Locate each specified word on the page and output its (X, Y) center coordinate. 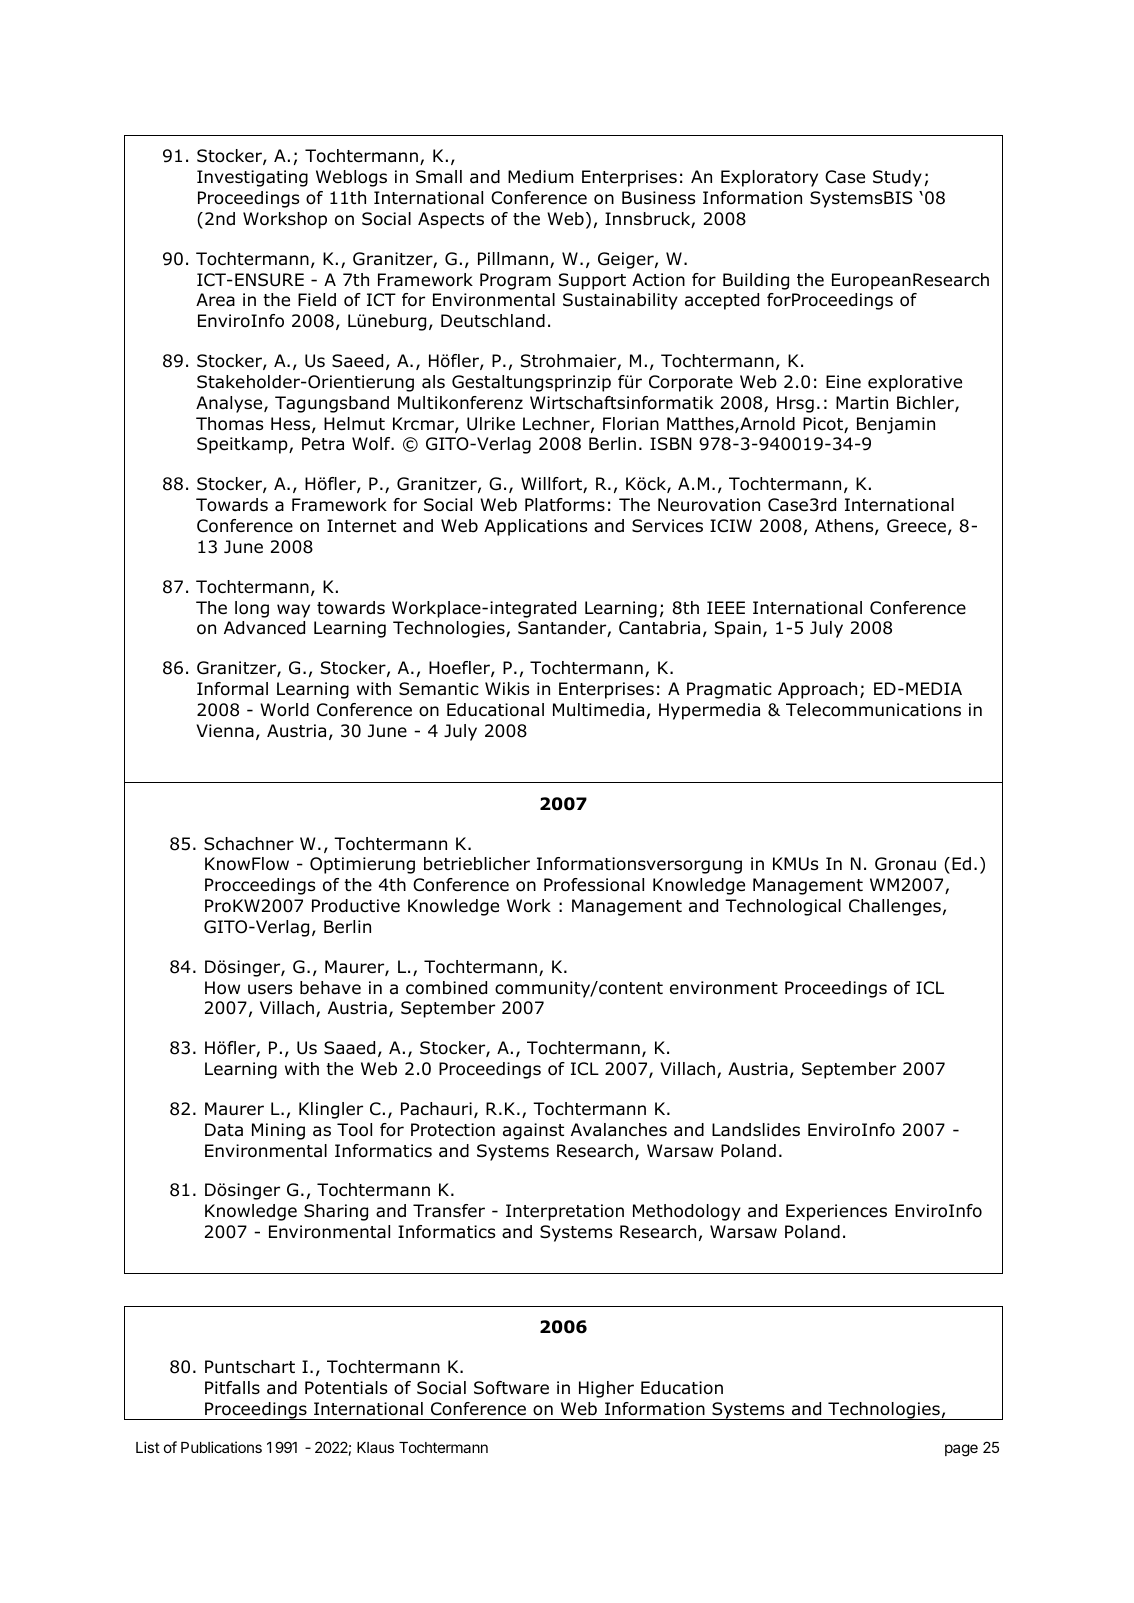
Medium (540, 177)
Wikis (507, 688)
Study (897, 178)
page (961, 1450)
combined (446, 988)
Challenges (895, 907)
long (252, 609)
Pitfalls (232, 1388)
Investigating (252, 178)
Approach (817, 690)
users (270, 989)
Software (511, 1388)
